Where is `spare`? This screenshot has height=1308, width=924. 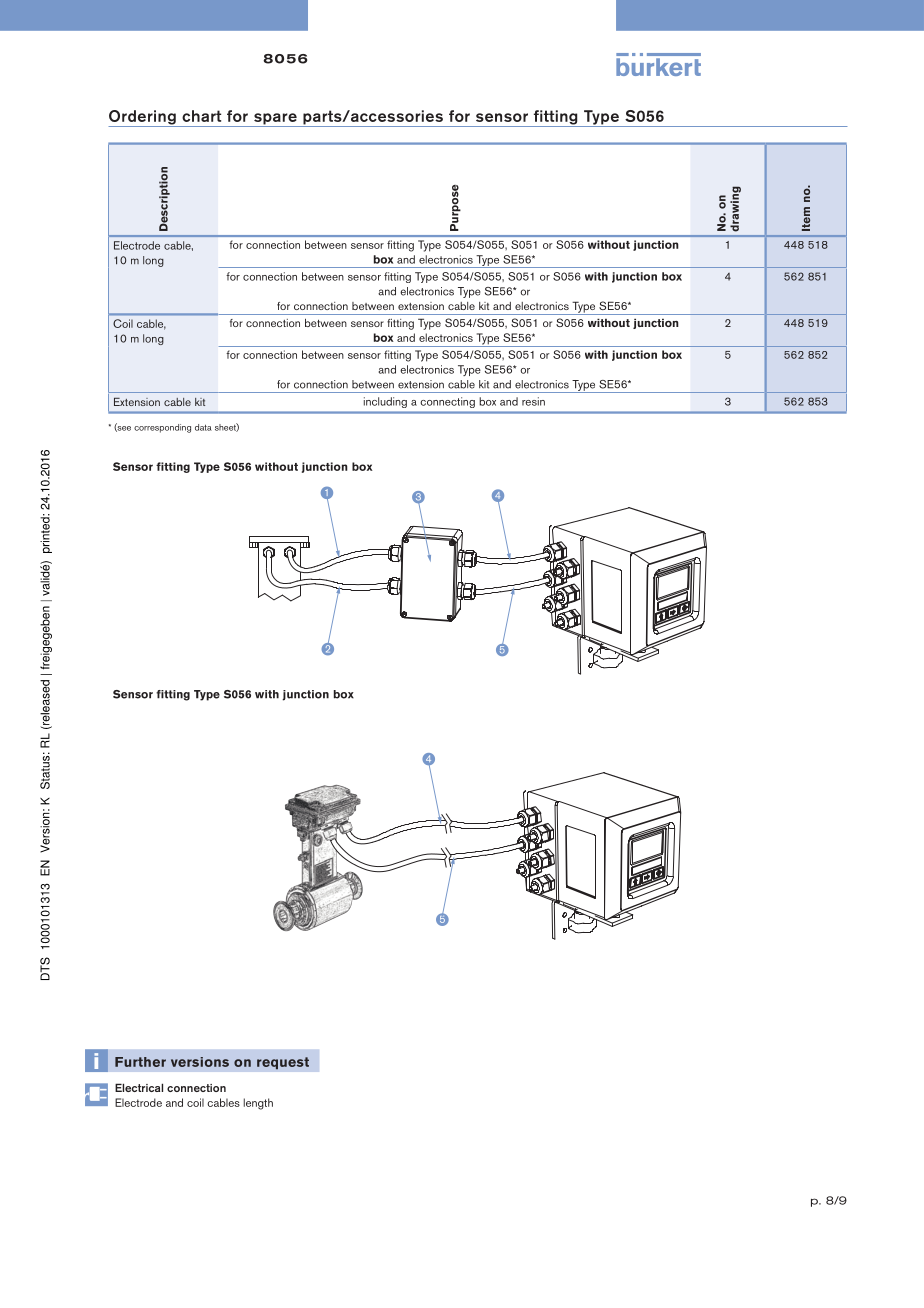
spare is located at coordinates (275, 120).
